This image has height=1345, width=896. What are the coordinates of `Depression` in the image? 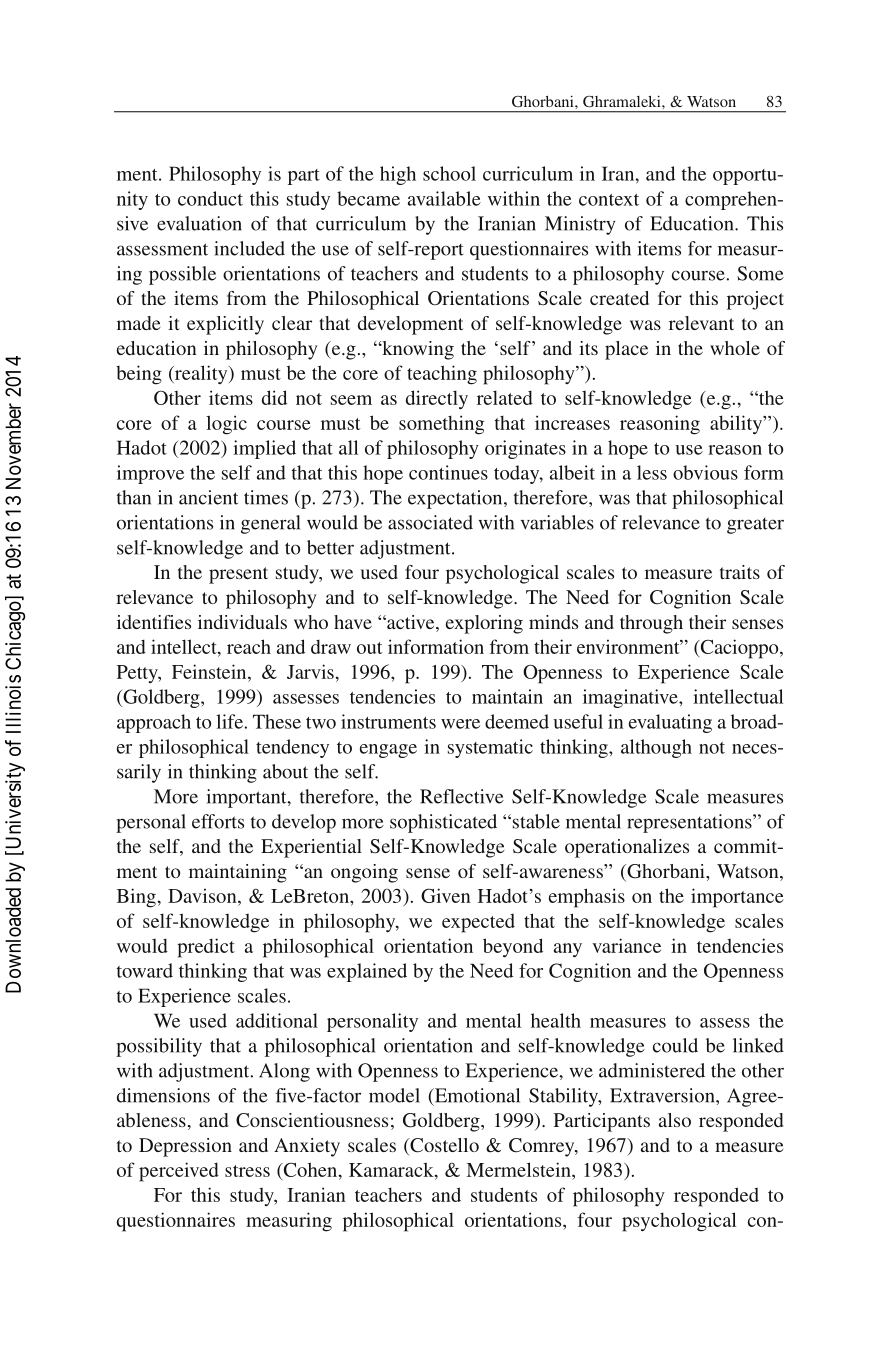 It's located at (185, 1147).
